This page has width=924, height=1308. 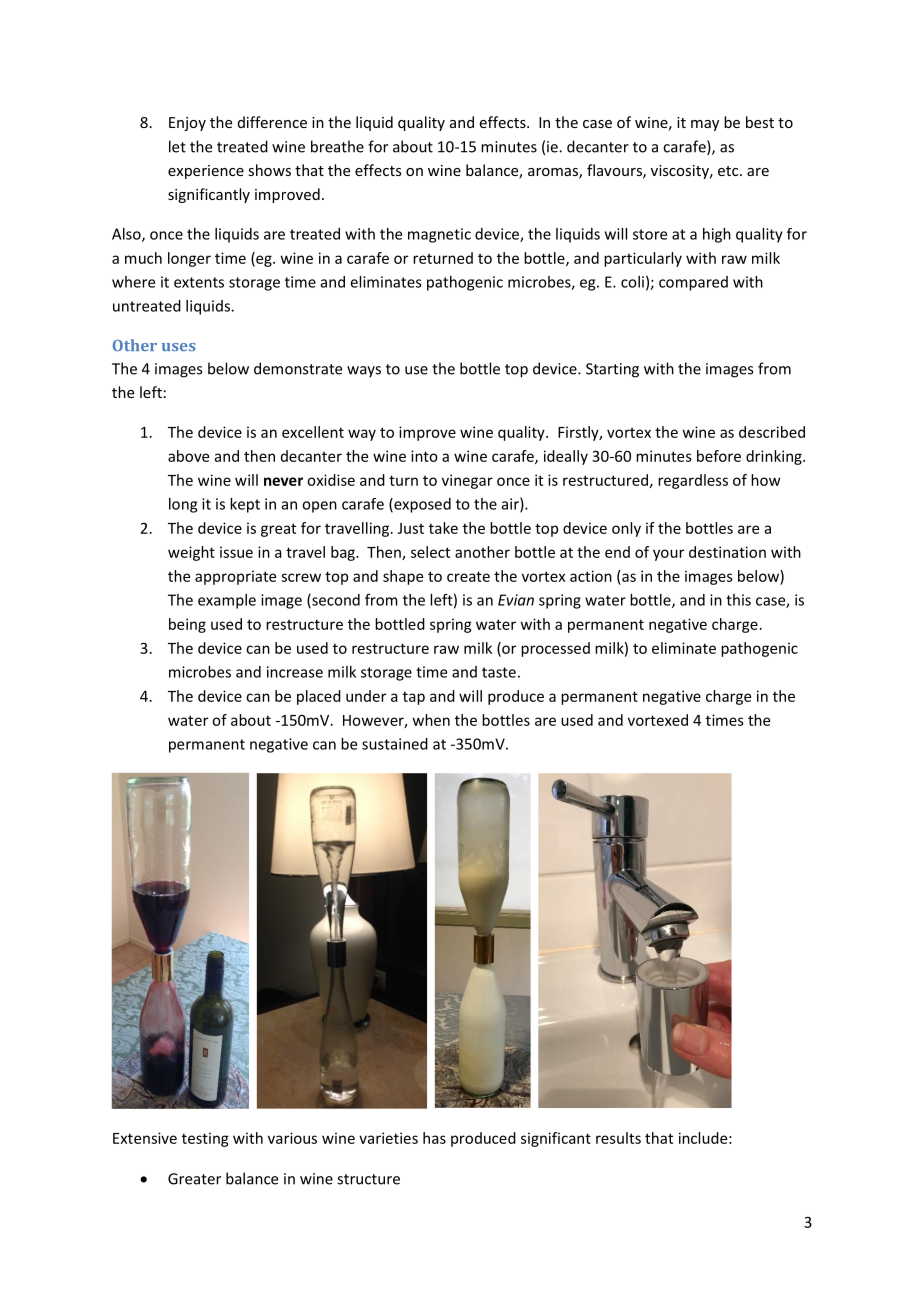 What do you see at coordinates (705, 125) in the page?
I see `may` at bounding box center [705, 125].
